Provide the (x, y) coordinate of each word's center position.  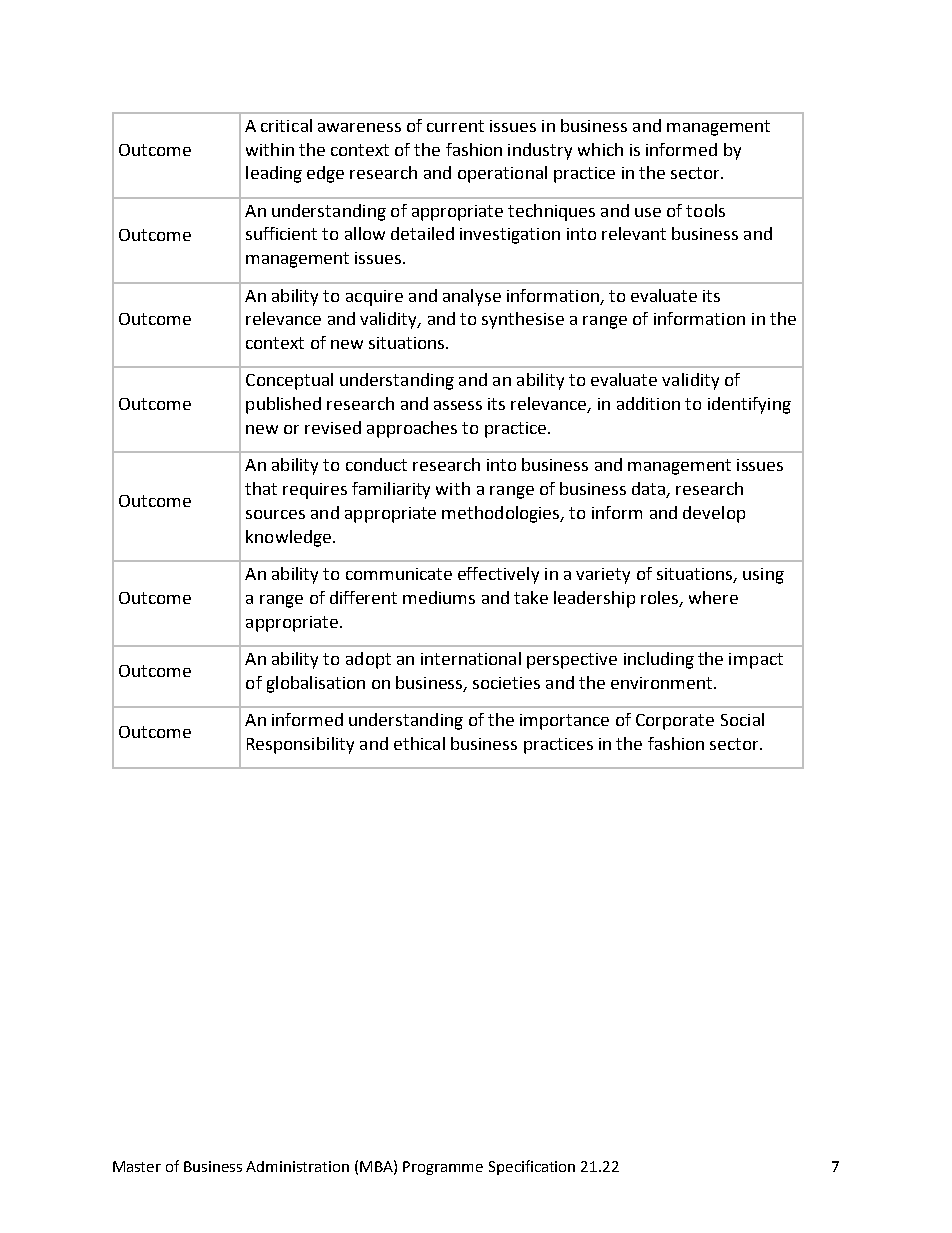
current (455, 126)
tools (705, 210)
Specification (532, 1167)
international (471, 658)
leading (274, 174)
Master (137, 1166)
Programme (443, 1168)
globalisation (316, 684)
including (659, 660)
